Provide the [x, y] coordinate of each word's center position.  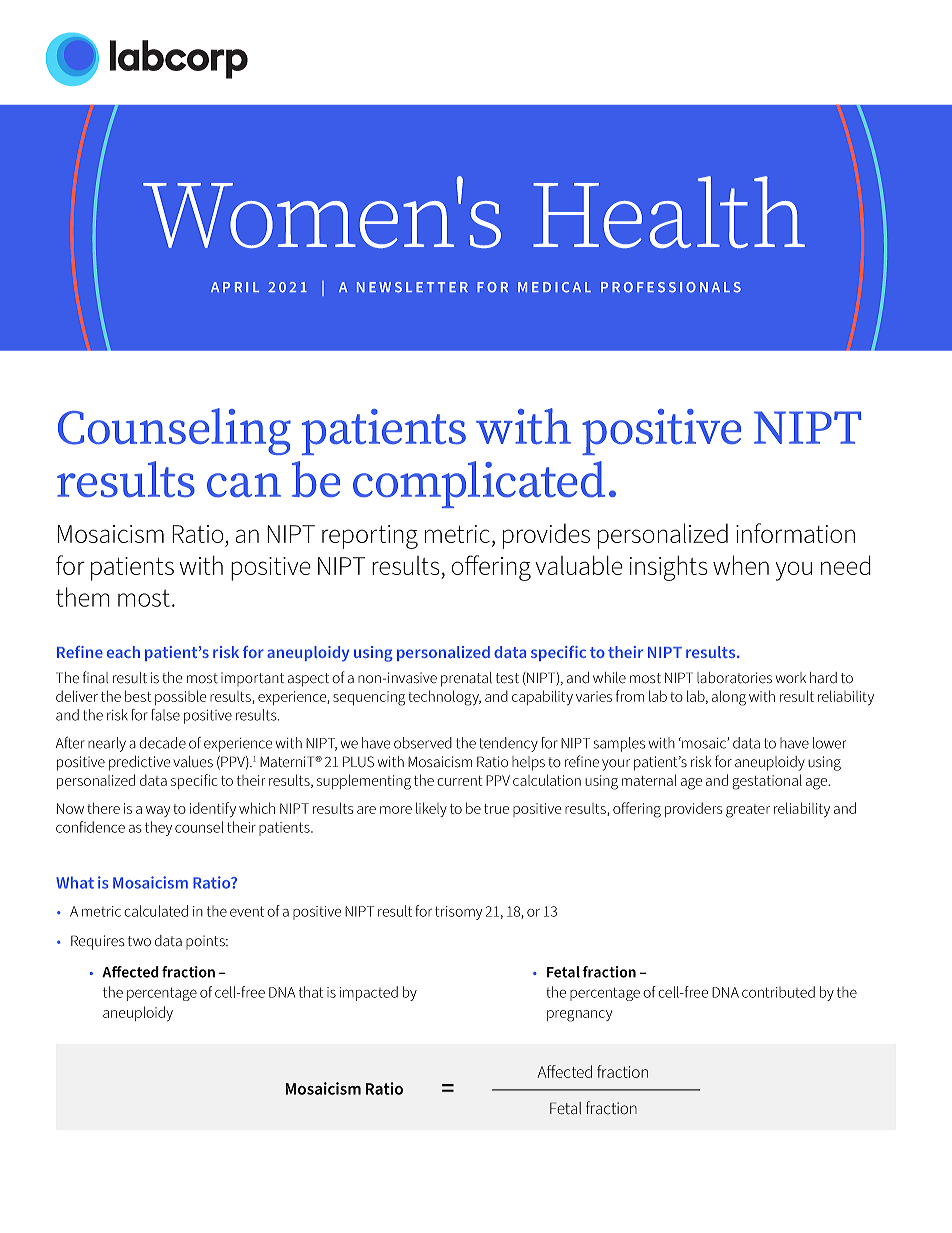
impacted [369, 993]
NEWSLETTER [412, 287]
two [139, 941]
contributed [778, 992]
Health [669, 212]
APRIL [235, 287]
